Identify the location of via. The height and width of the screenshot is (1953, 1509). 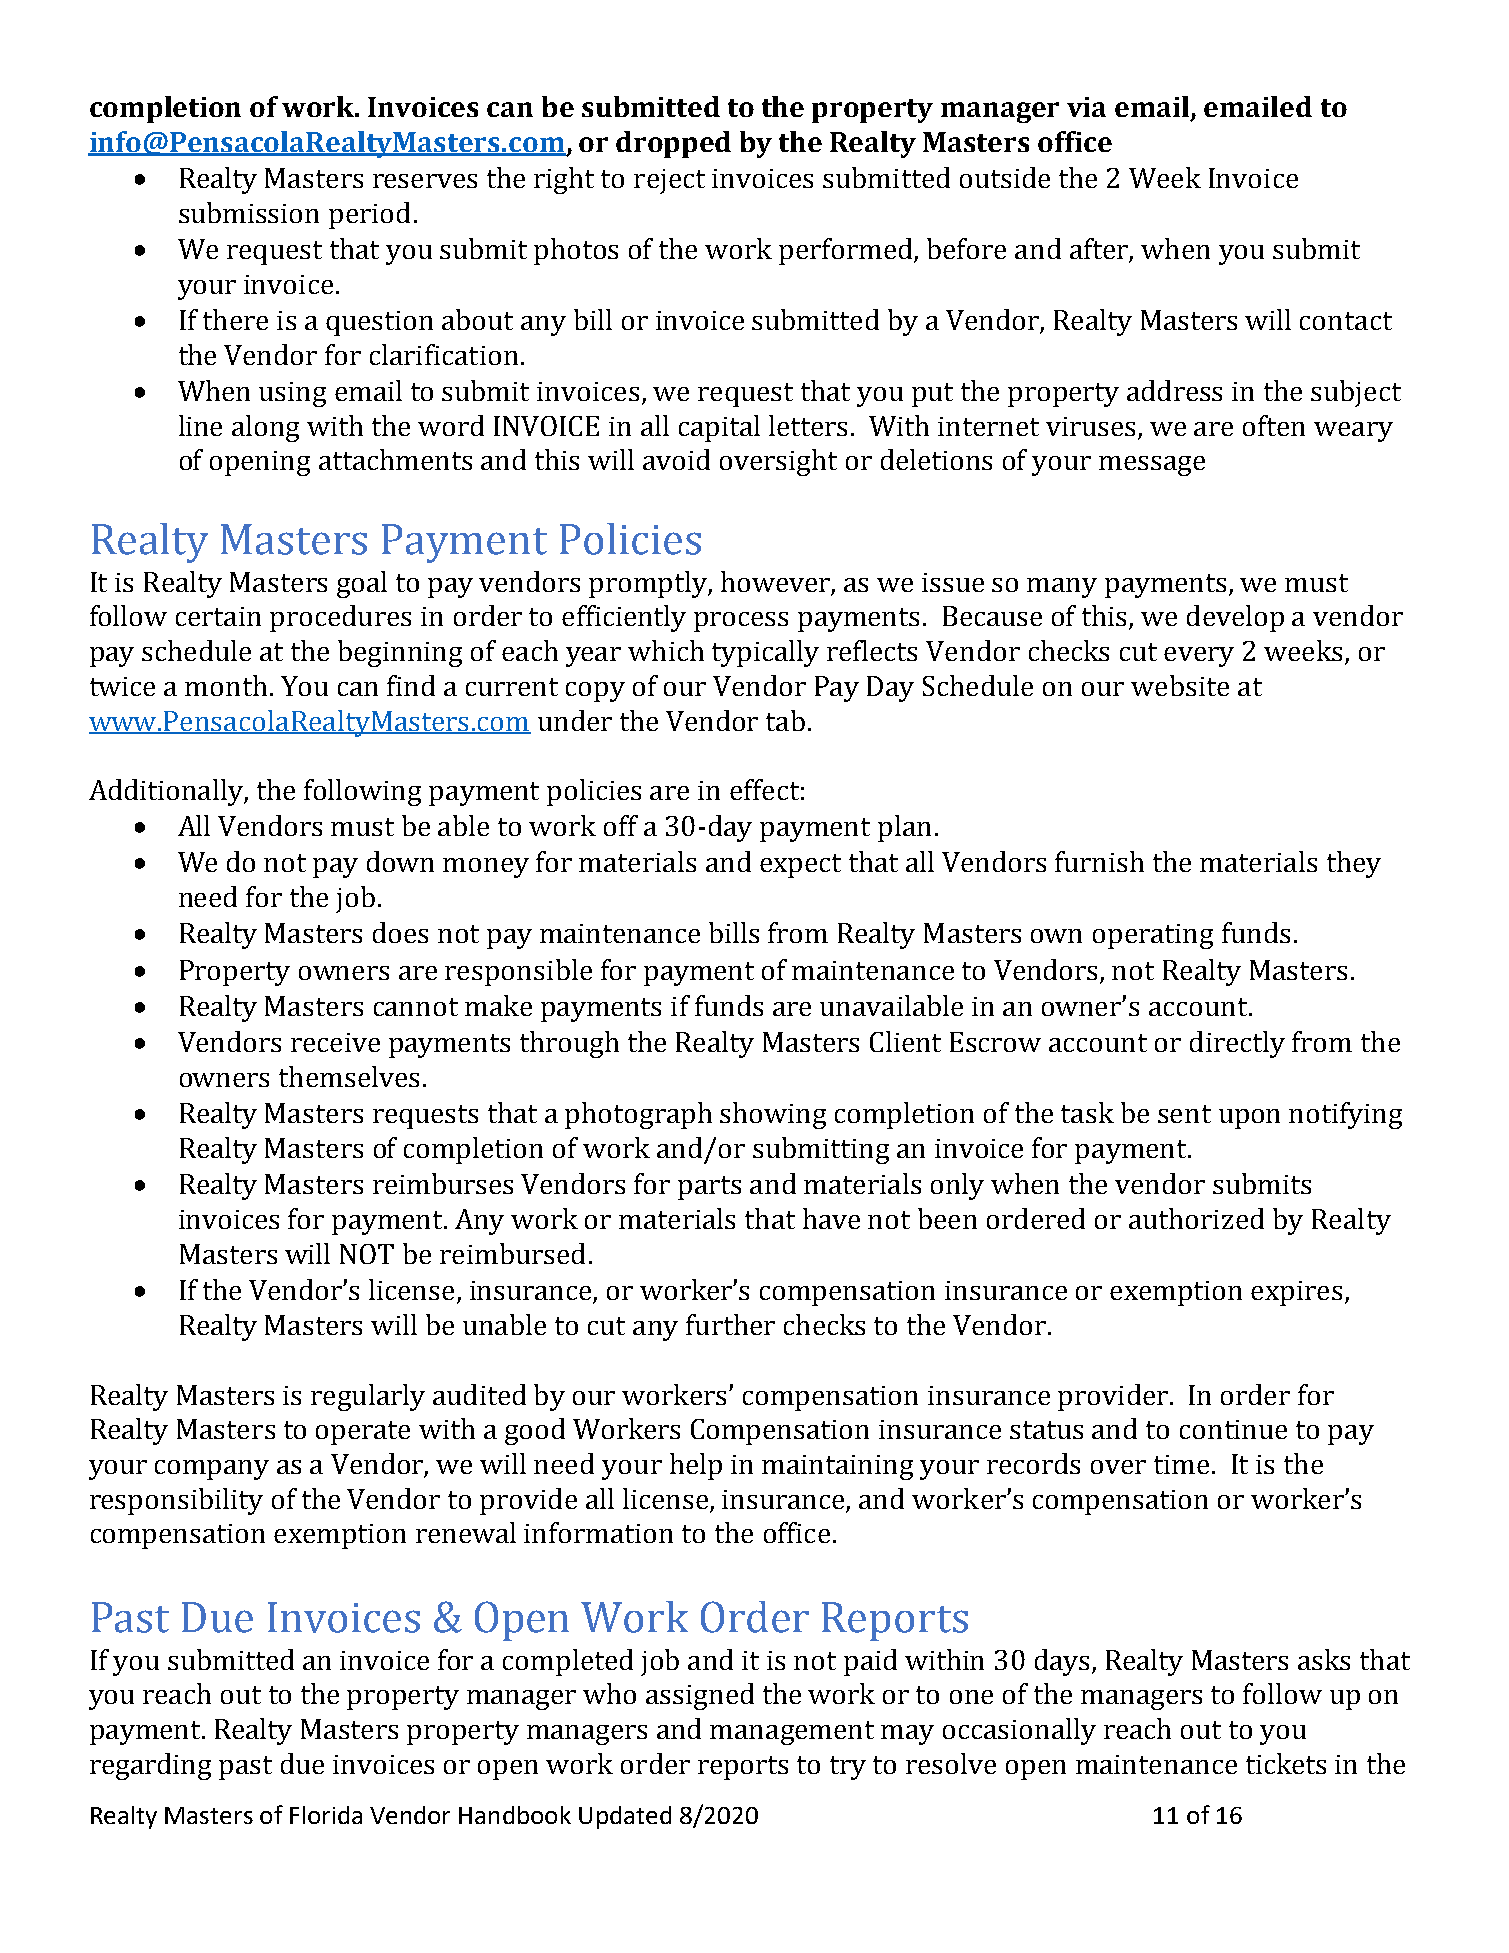
(1086, 107).
